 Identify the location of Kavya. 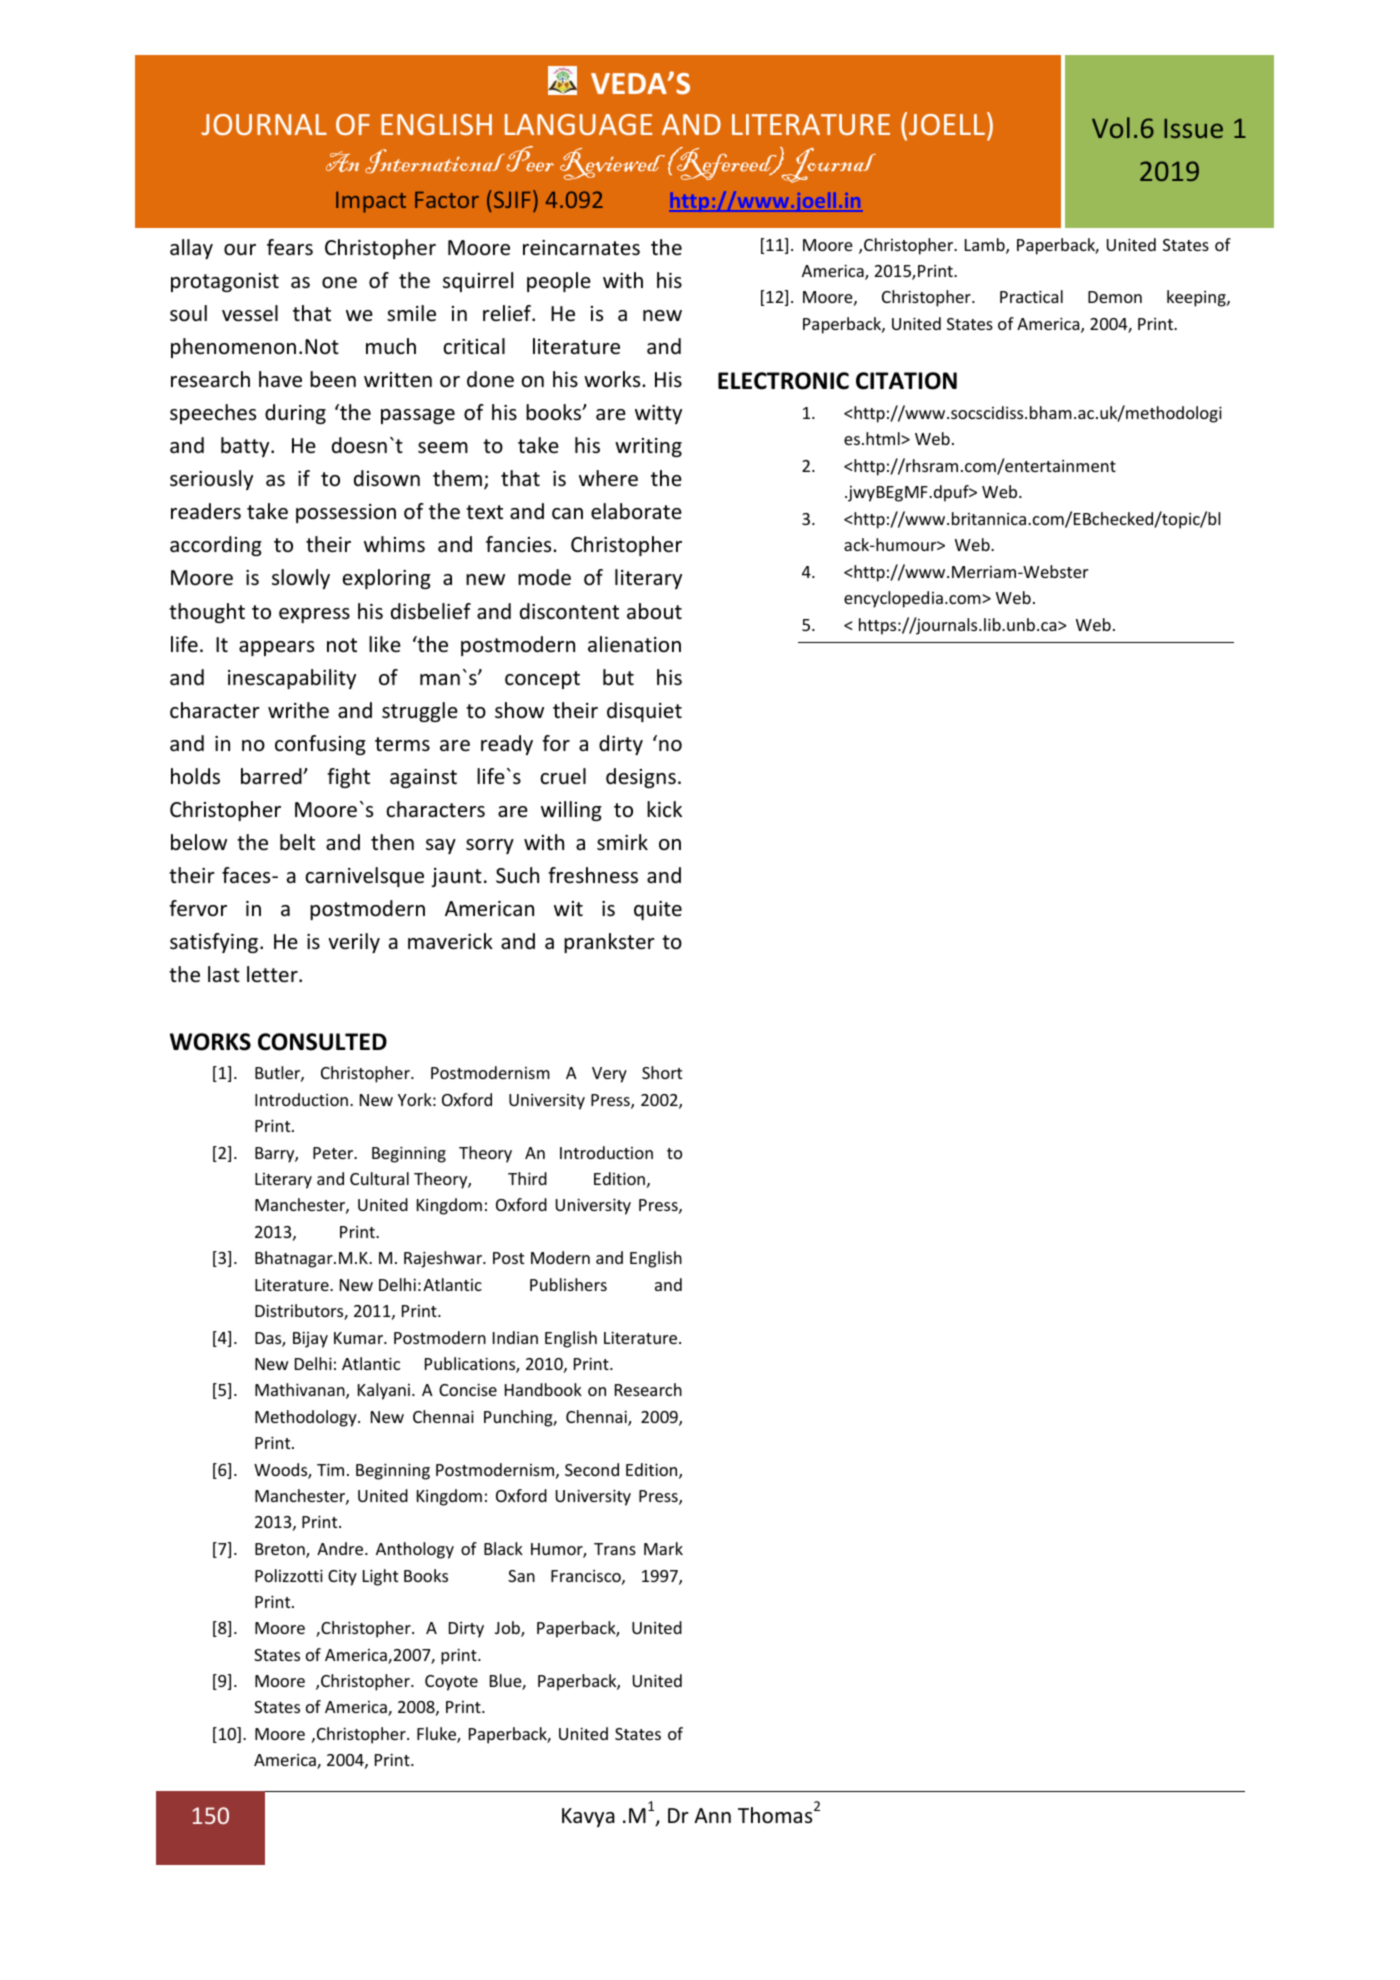
(588, 1817).
